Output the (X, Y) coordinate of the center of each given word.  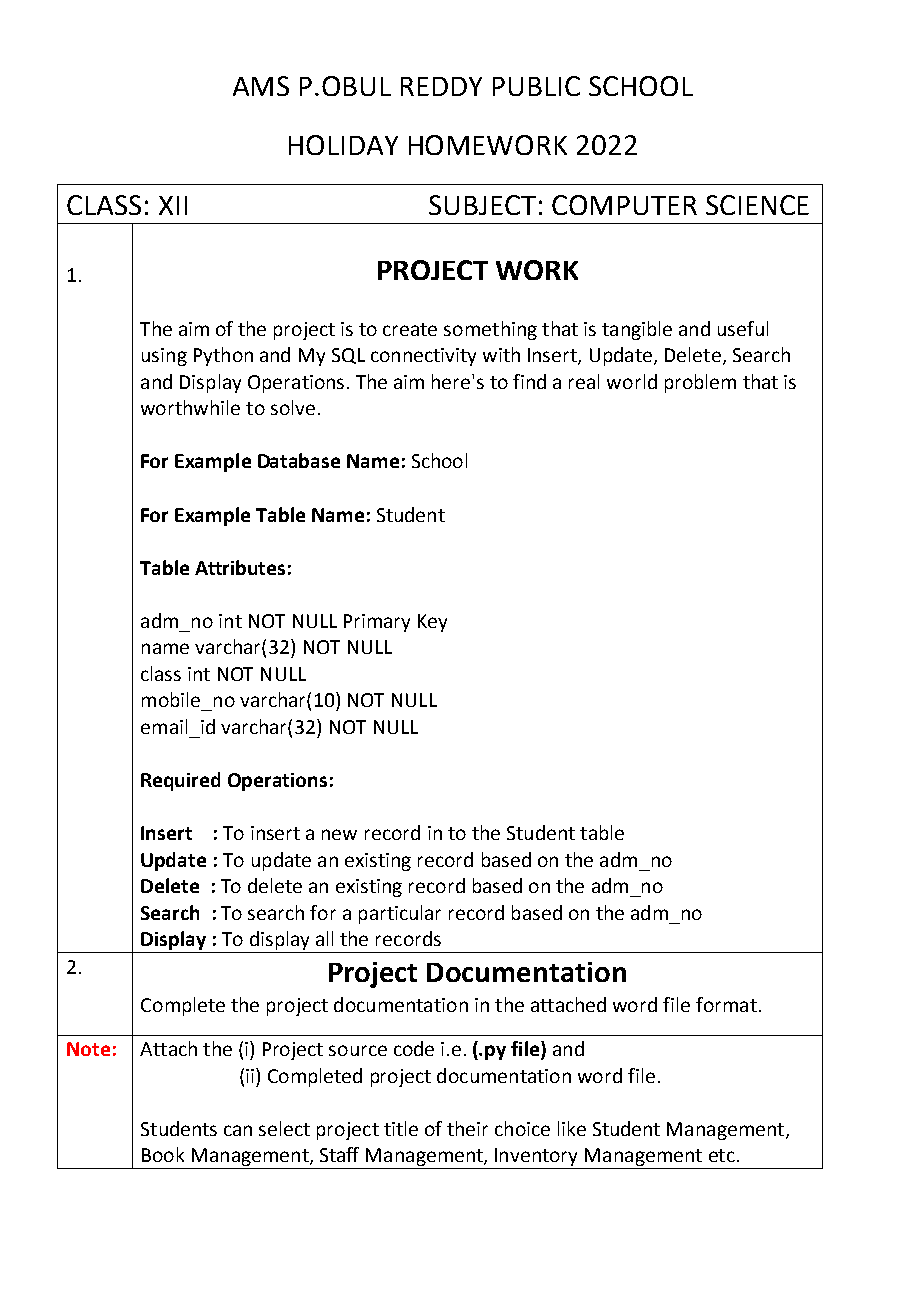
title (401, 1128)
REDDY (441, 86)
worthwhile (190, 407)
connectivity (423, 357)
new (339, 834)
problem (700, 383)
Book (163, 1154)
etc (722, 1155)
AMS (261, 86)
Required (180, 781)
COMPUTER (624, 205)
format (726, 1004)
